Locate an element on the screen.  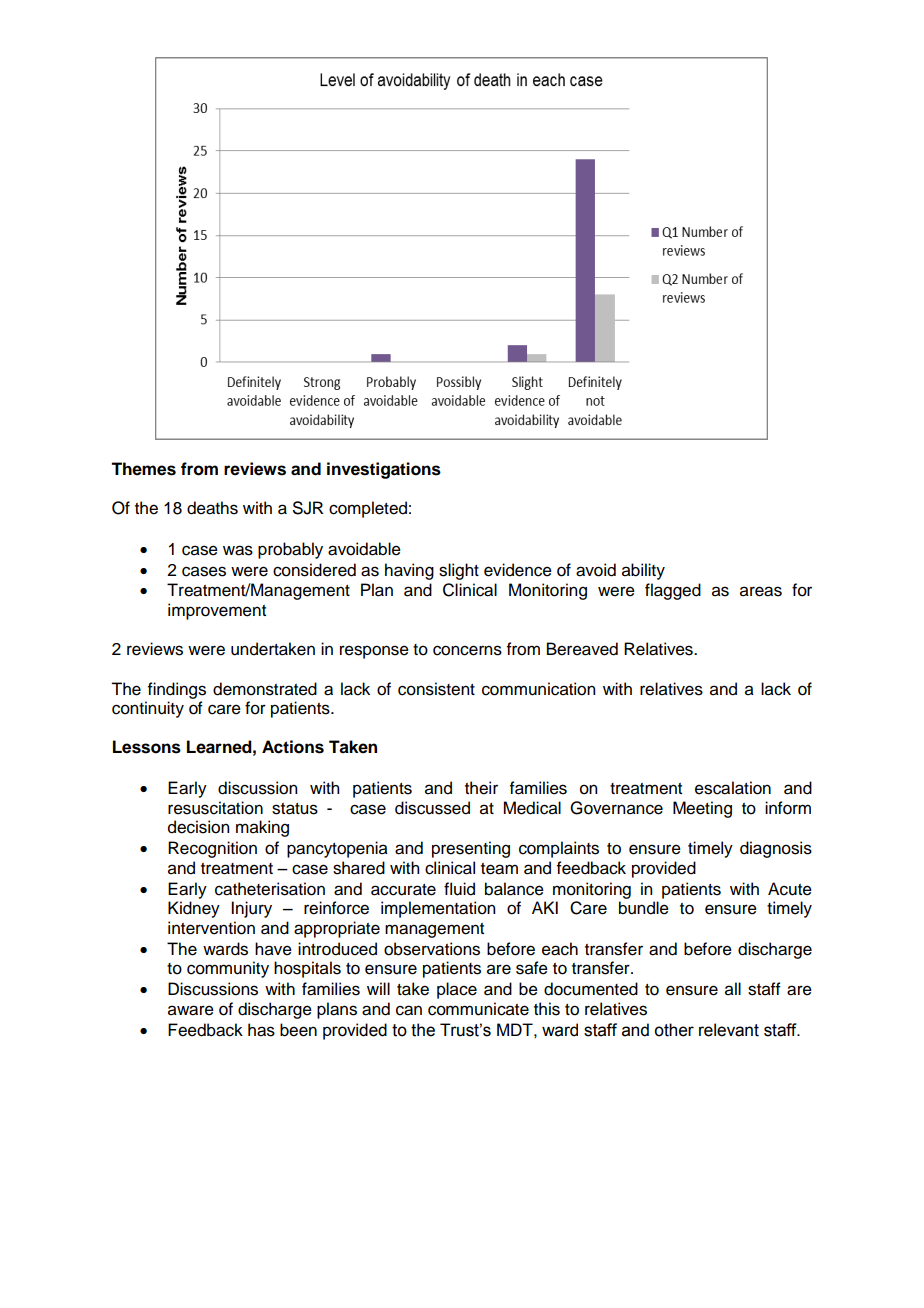
deaths is located at coordinates (212, 508).
